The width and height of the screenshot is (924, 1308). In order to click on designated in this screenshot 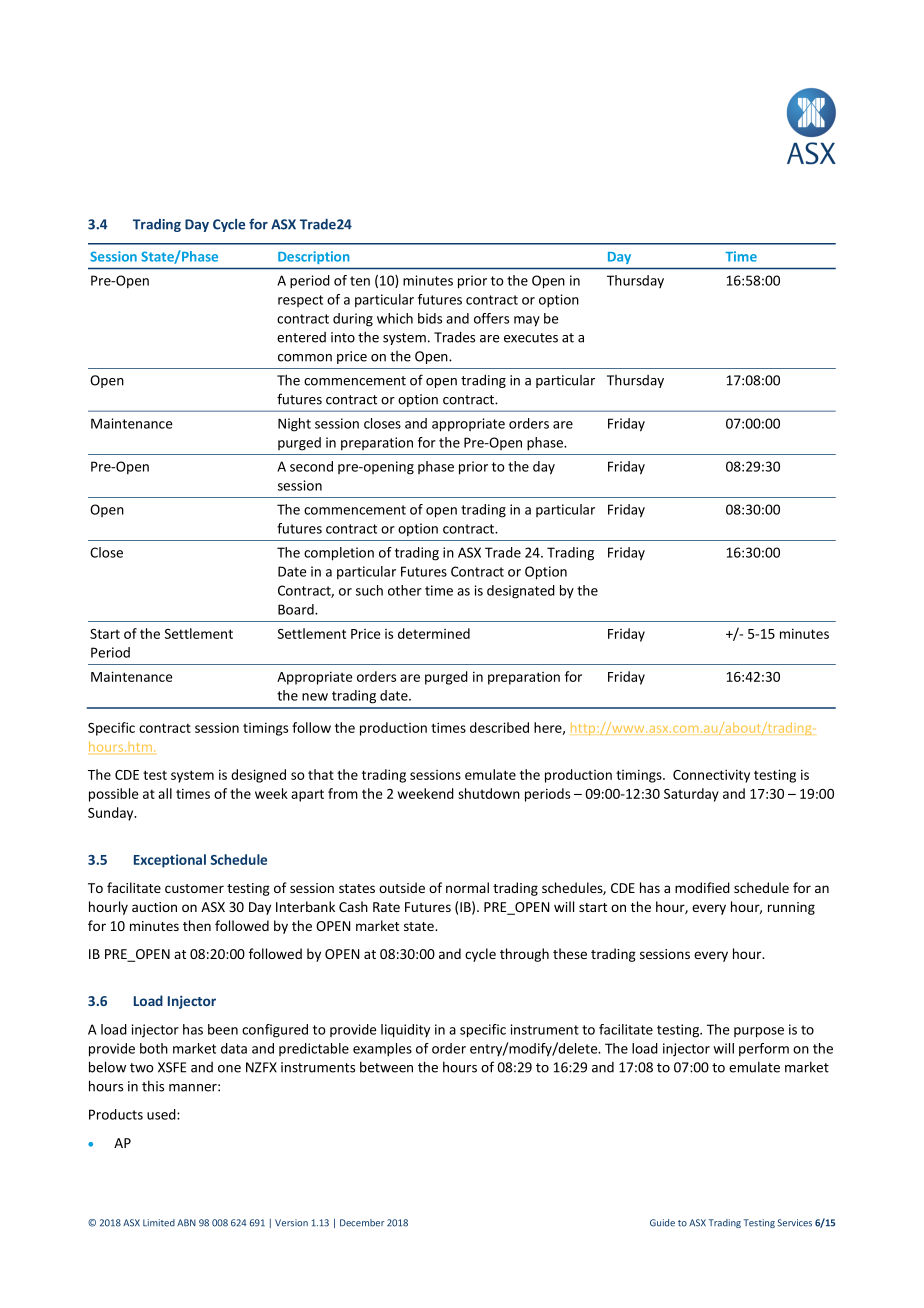, I will do `click(521, 592)`.
